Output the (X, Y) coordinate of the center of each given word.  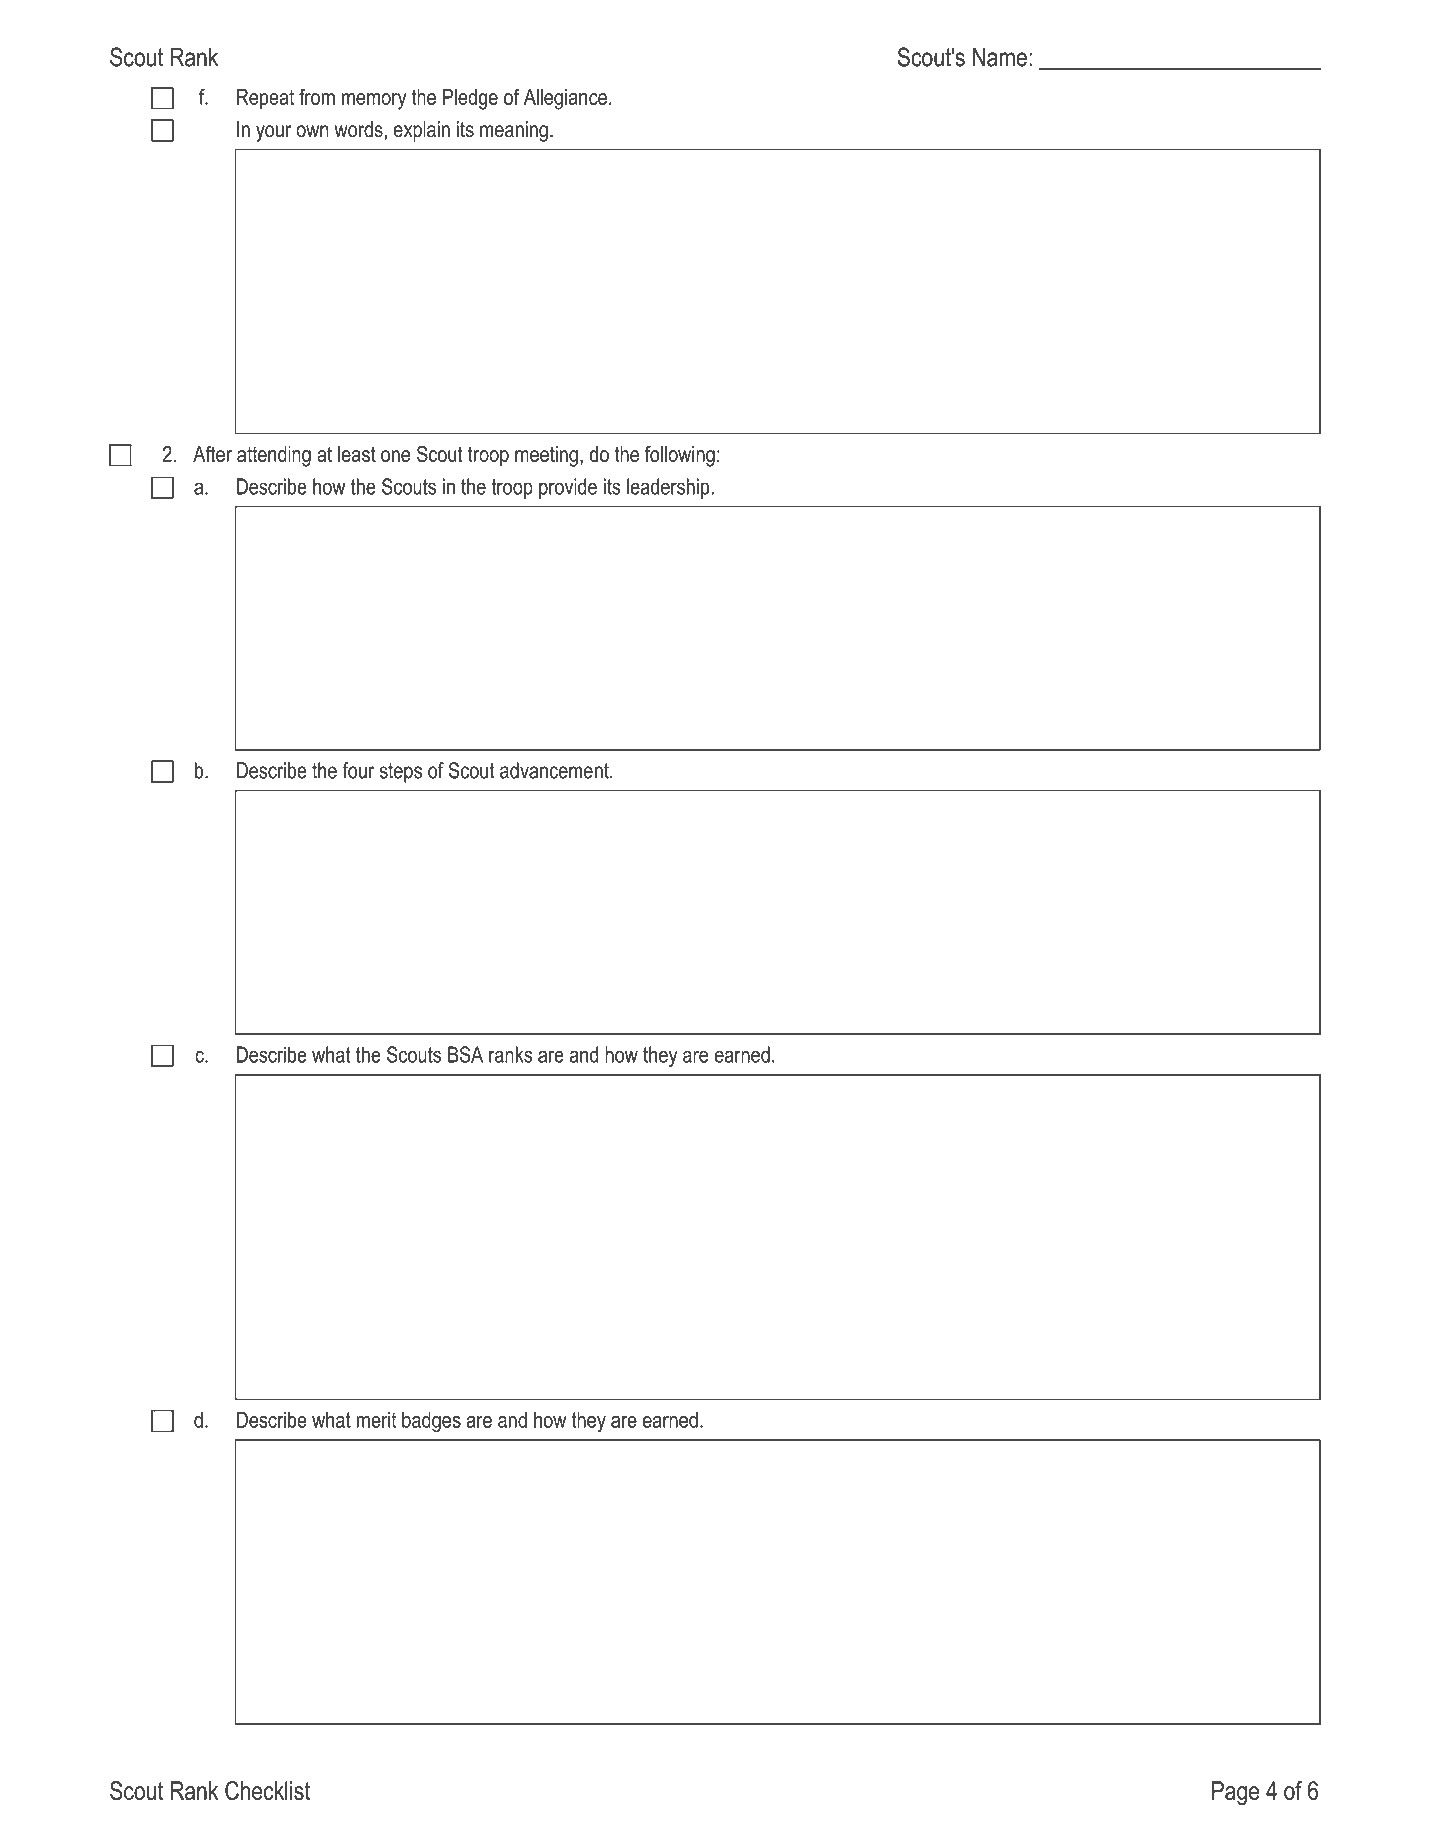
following (680, 456)
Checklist (267, 1790)
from (317, 96)
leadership (669, 488)
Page (1235, 1793)
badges (431, 1422)
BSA (465, 1054)
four (358, 770)
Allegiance (565, 99)
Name (1000, 57)
